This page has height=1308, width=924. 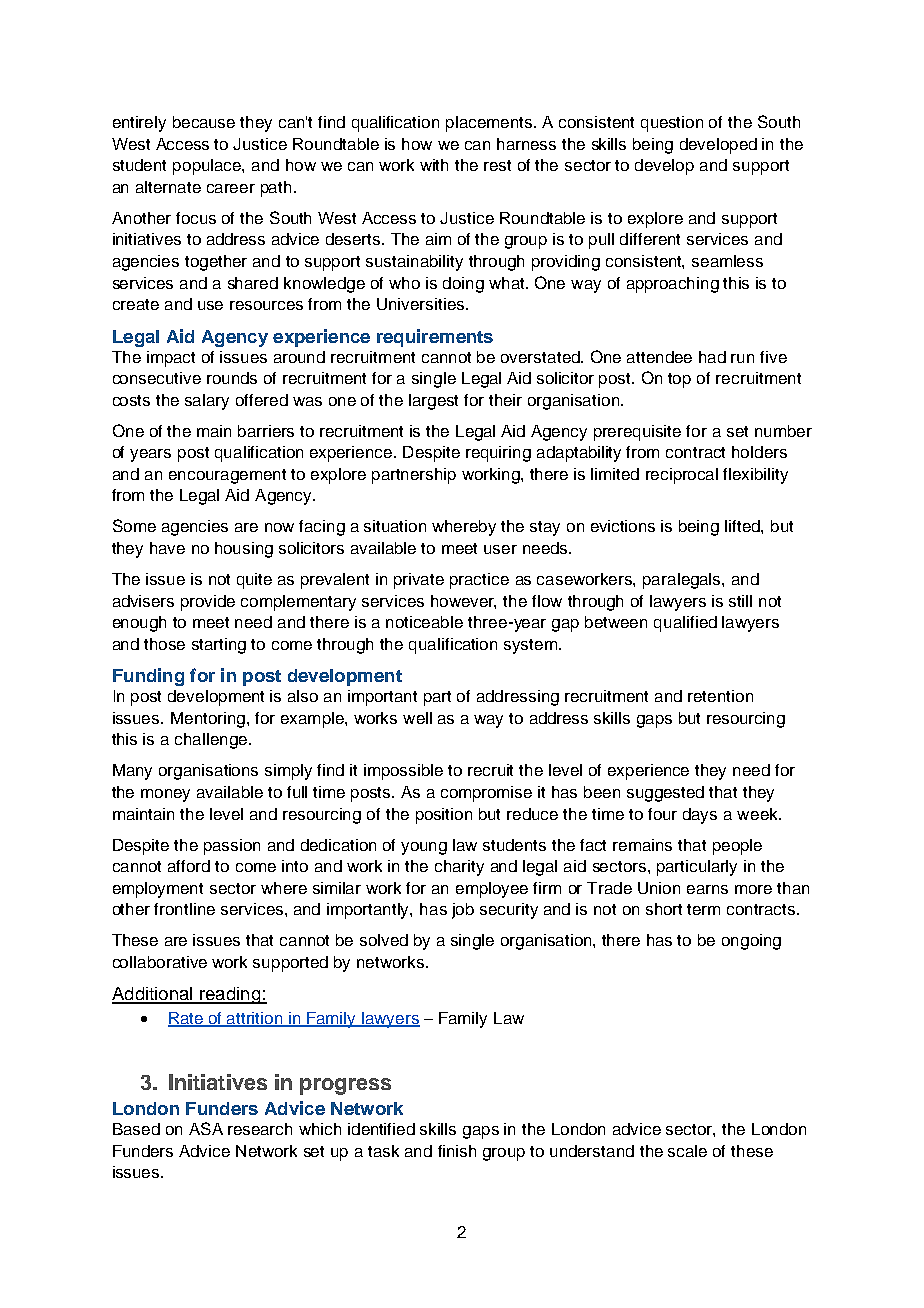 I want to click on ASA, so click(x=206, y=1128).
